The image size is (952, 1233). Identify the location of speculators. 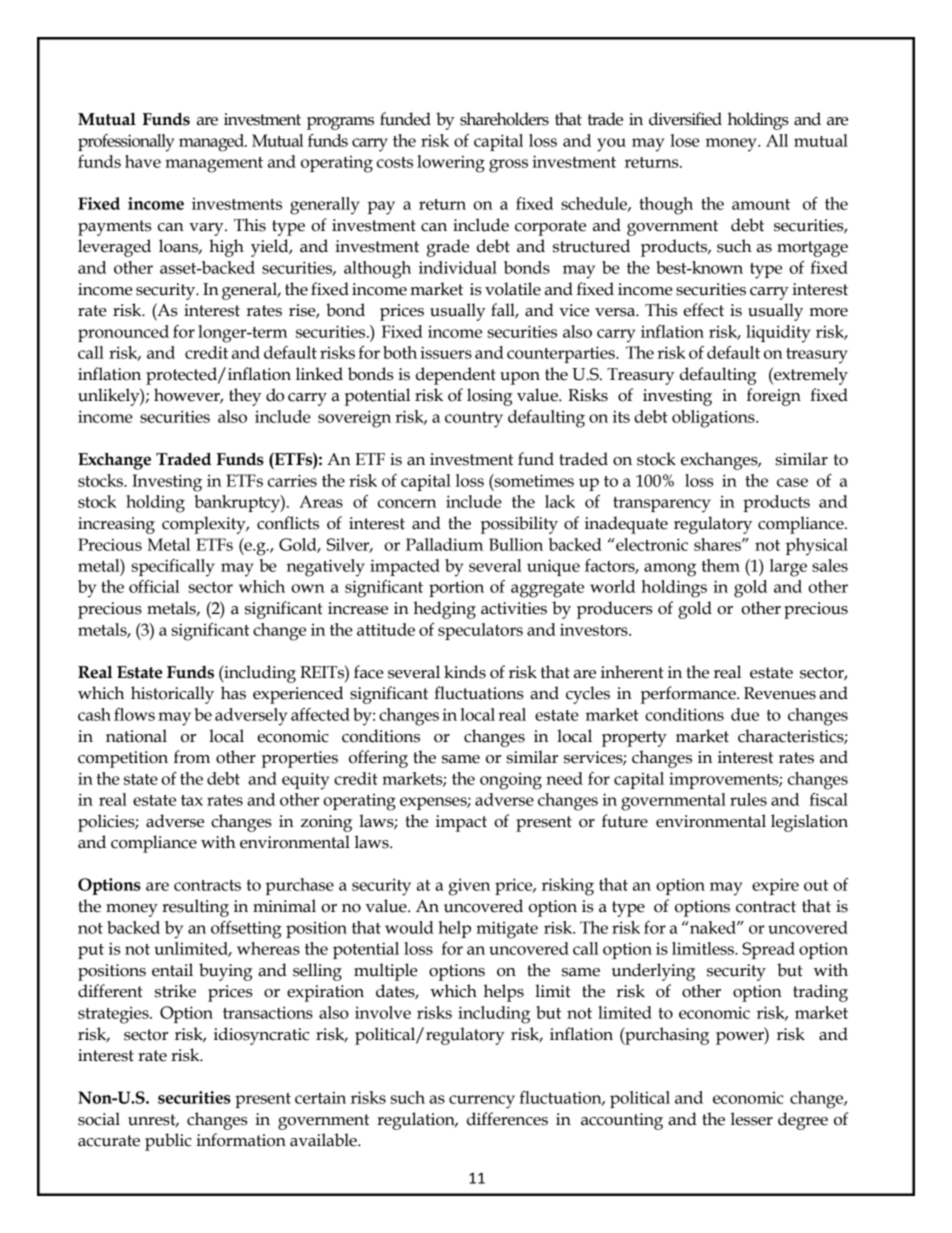
(480, 631).
